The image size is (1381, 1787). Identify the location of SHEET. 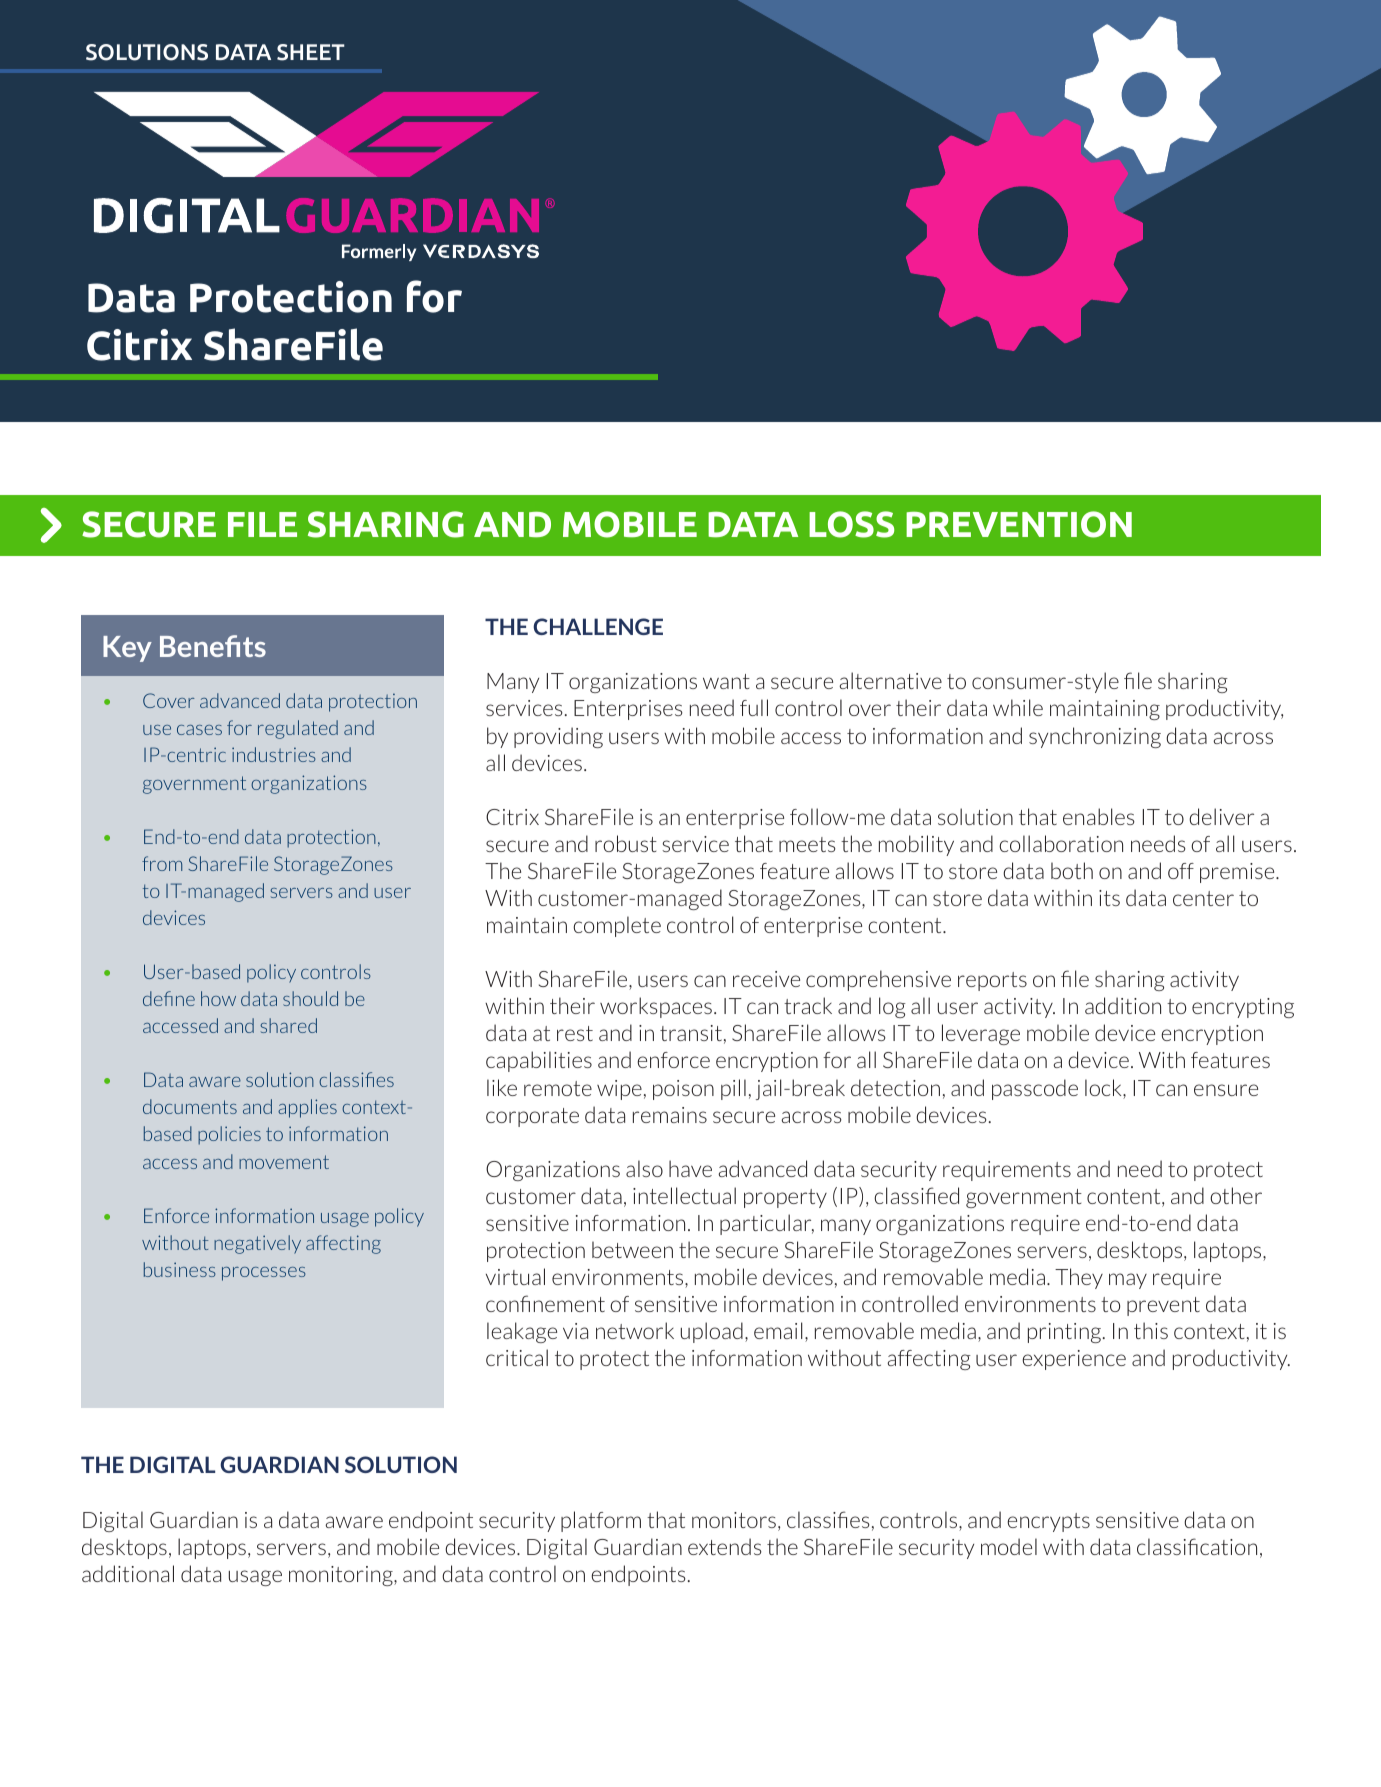
(311, 52).
